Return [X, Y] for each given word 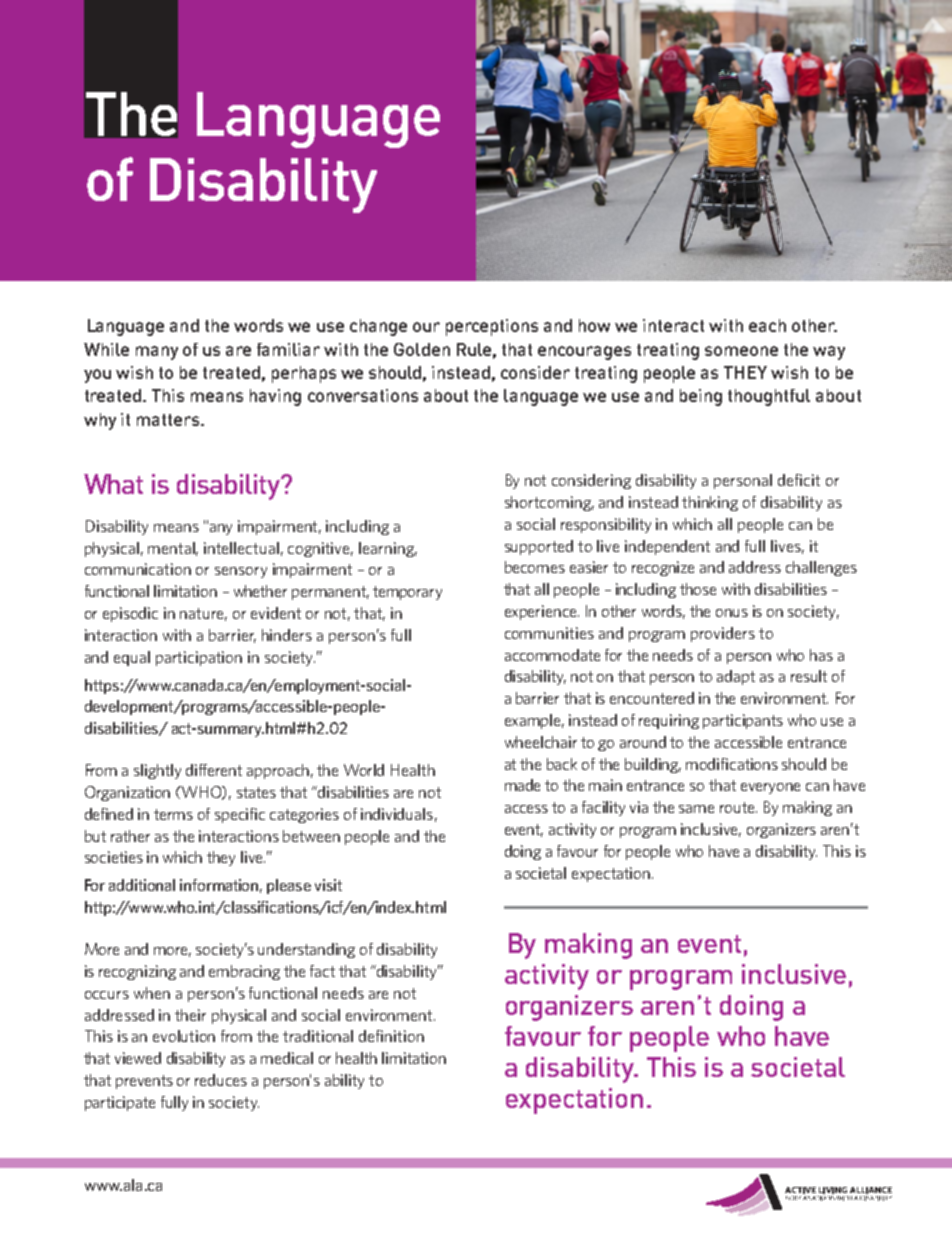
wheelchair [541, 742]
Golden [422, 349]
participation [199, 658]
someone [741, 351]
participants [743, 721]
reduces [221, 1080]
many [157, 353]
